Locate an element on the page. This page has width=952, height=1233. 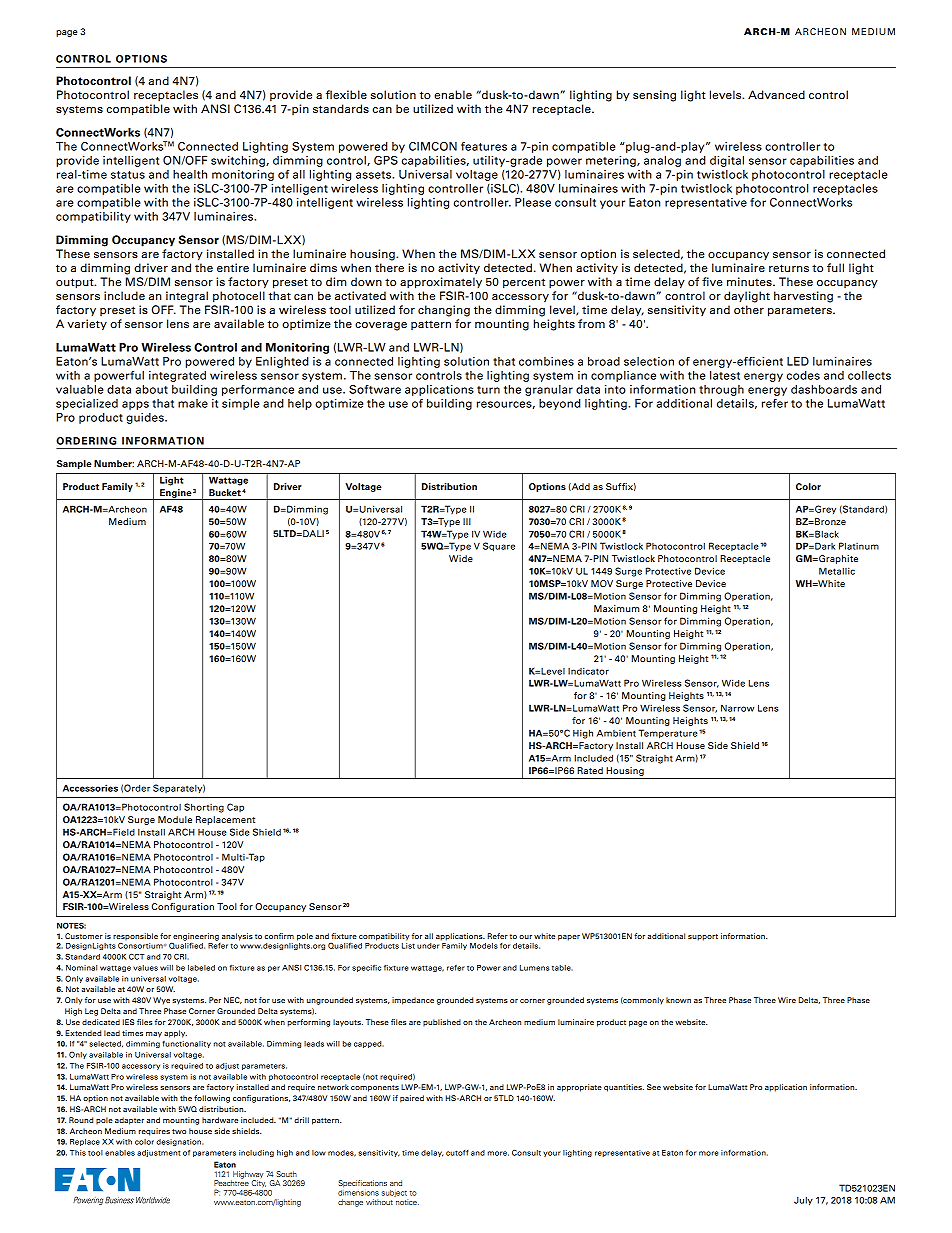
health is located at coordinates (190, 174).
